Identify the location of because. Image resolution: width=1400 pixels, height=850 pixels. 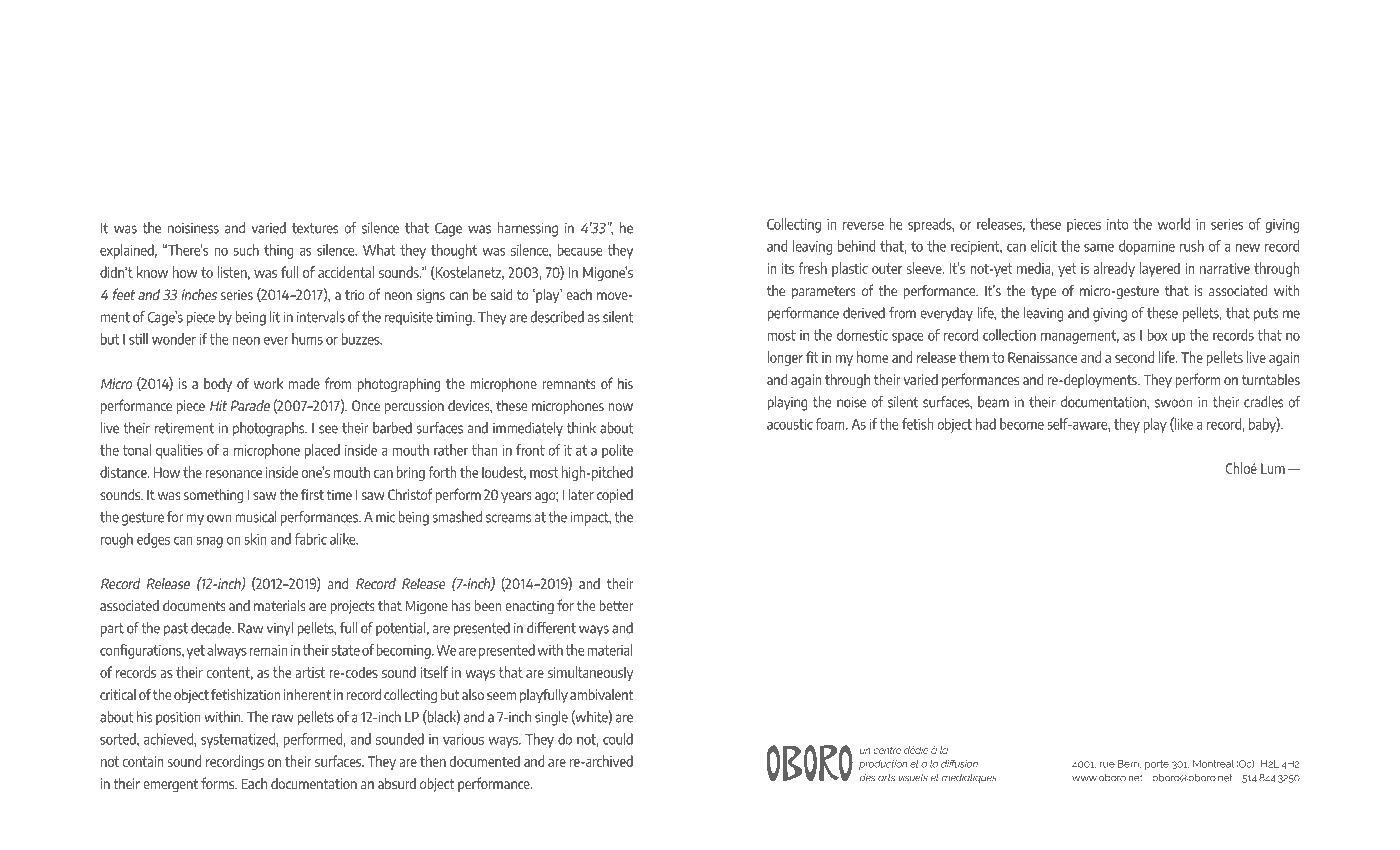
(579, 250).
